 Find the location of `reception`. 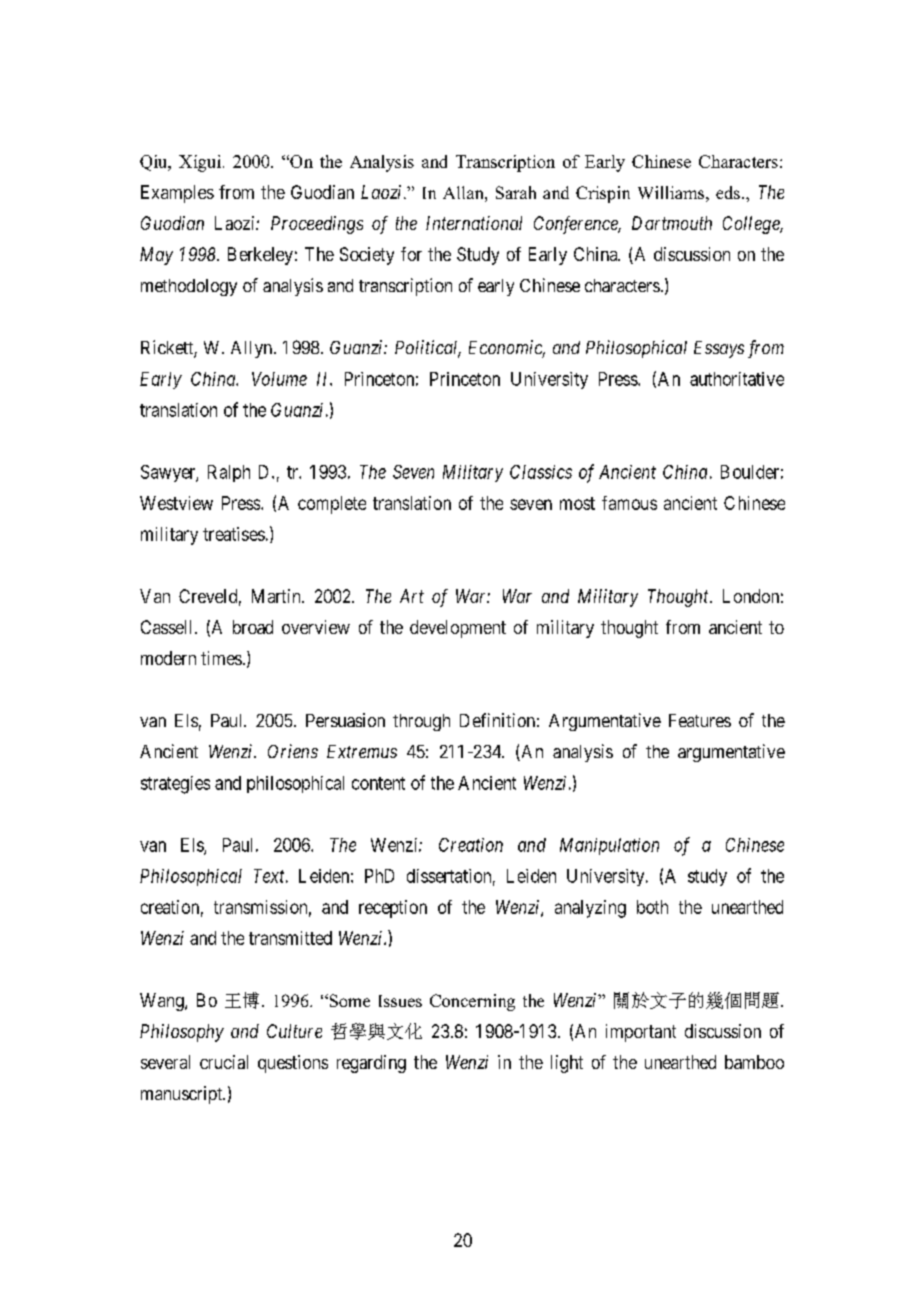

reception is located at coordinates (393, 909).
